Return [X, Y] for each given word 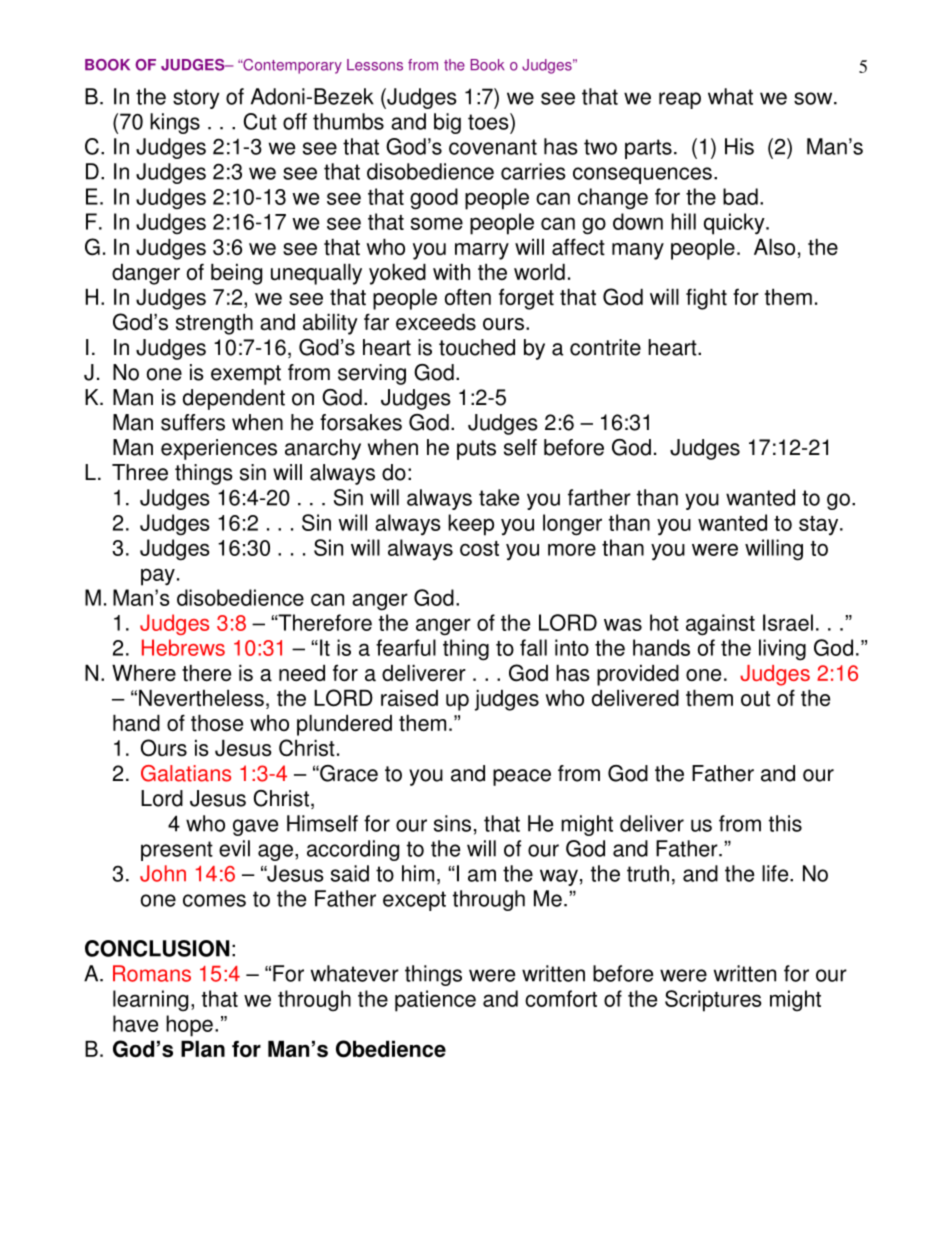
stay [820, 526]
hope [189, 1026]
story [196, 99]
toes [489, 121]
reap [680, 100]
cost [479, 548]
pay [158, 577]
